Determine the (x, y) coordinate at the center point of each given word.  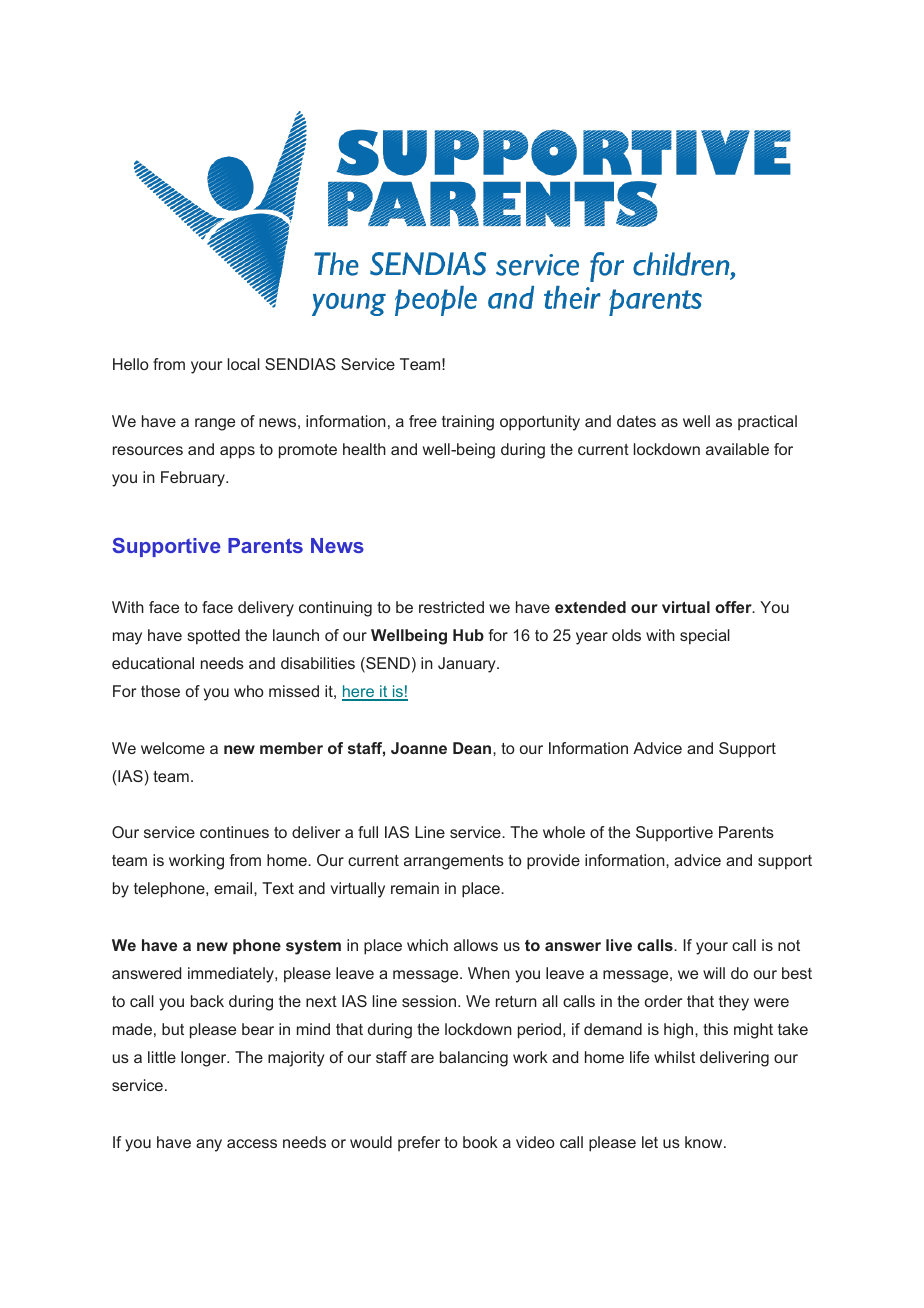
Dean (473, 748)
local (244, 364)
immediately (232, 975)
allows (476, 945)
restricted (451, 607)
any (209, 1145)
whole (564, 832)
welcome (173, 748)
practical (767, 422)
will (714, 973)
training (468, 423)
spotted (213, 637)
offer (734, 607)
